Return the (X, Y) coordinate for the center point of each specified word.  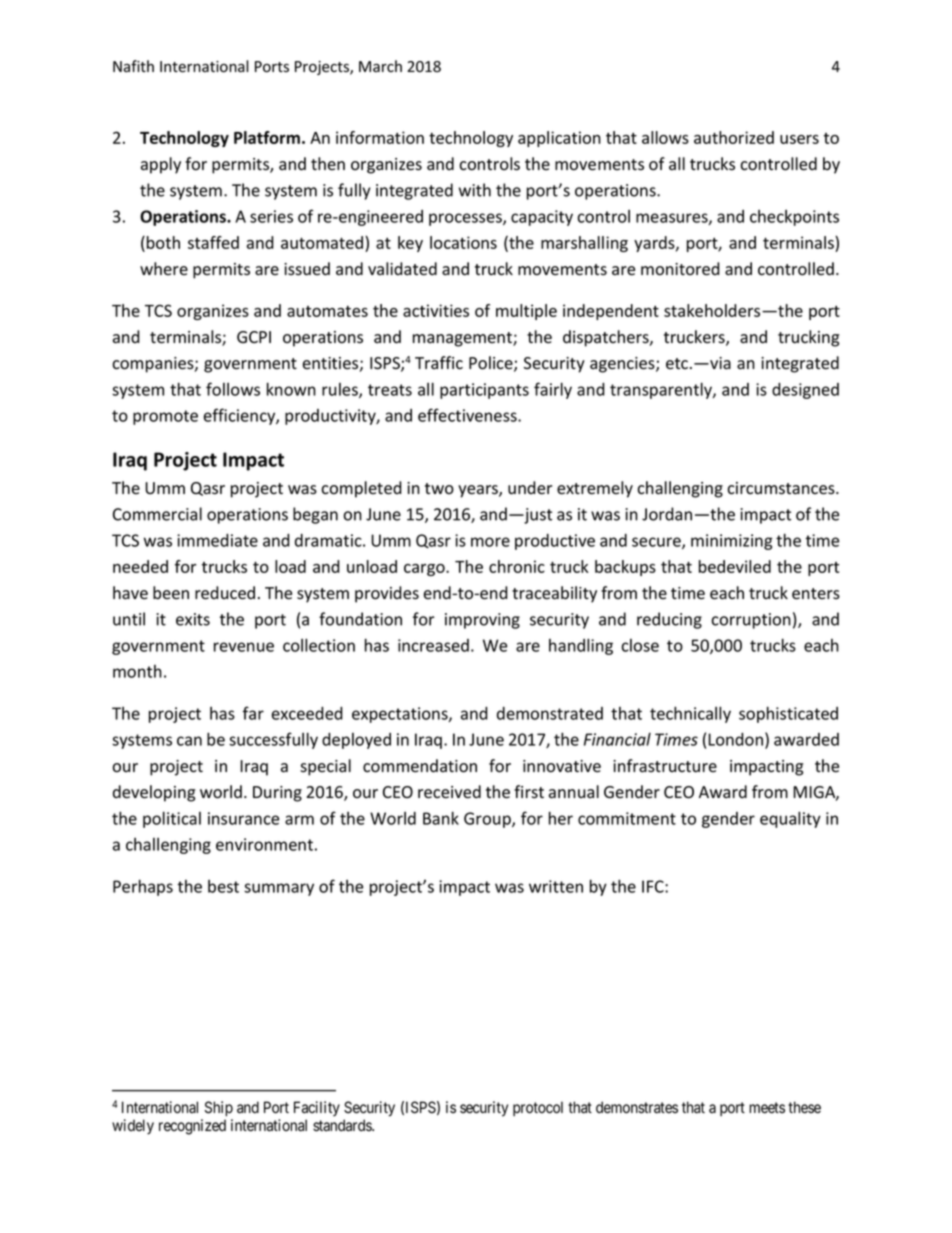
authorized (734, 137)
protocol (538, 1108)
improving (482, 621)
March (380, 66)
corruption (751, 621)
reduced (225, 593)
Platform (267, 137)
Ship (219, 1108)
